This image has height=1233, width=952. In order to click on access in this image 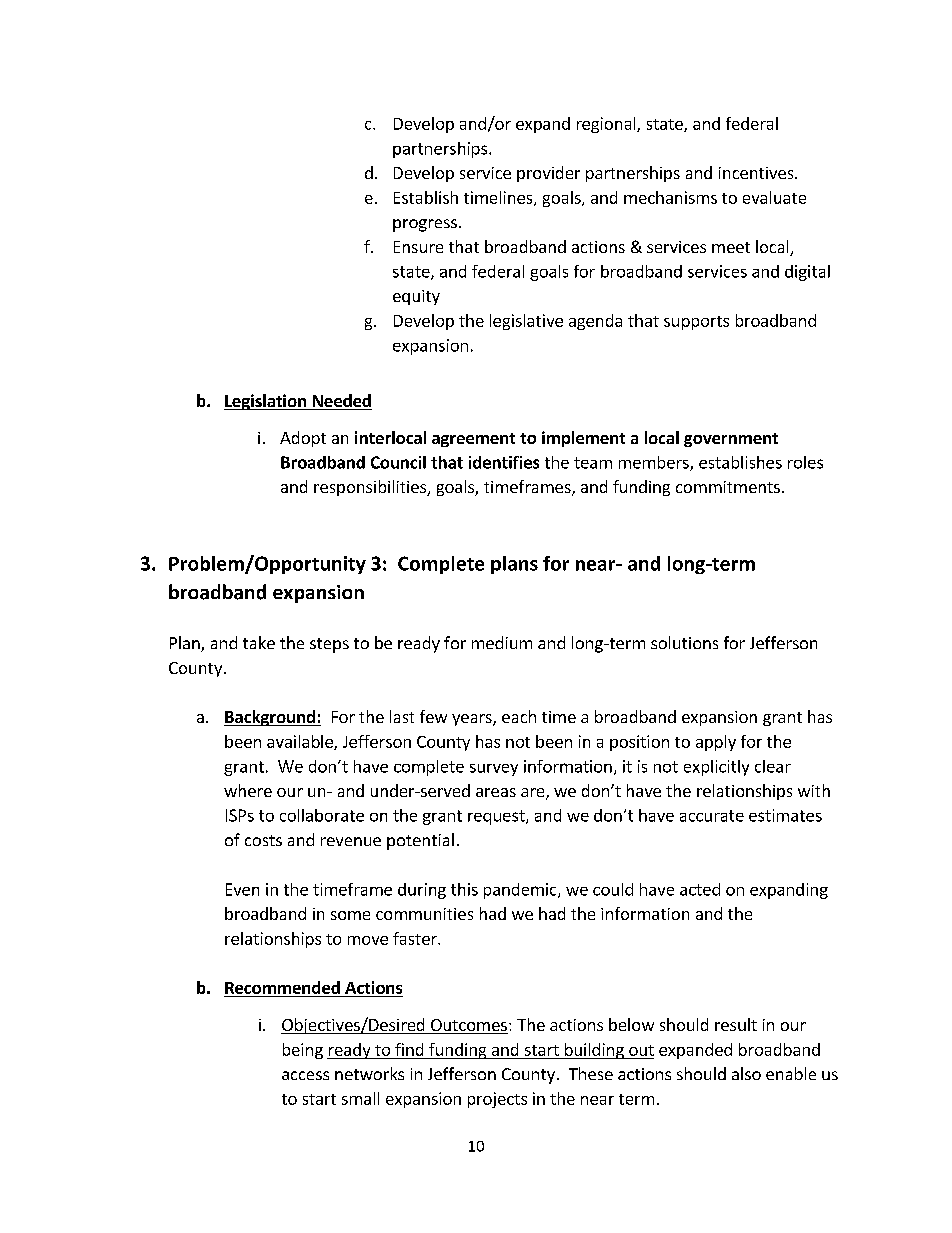, I will do `click(305, 1075)`.
